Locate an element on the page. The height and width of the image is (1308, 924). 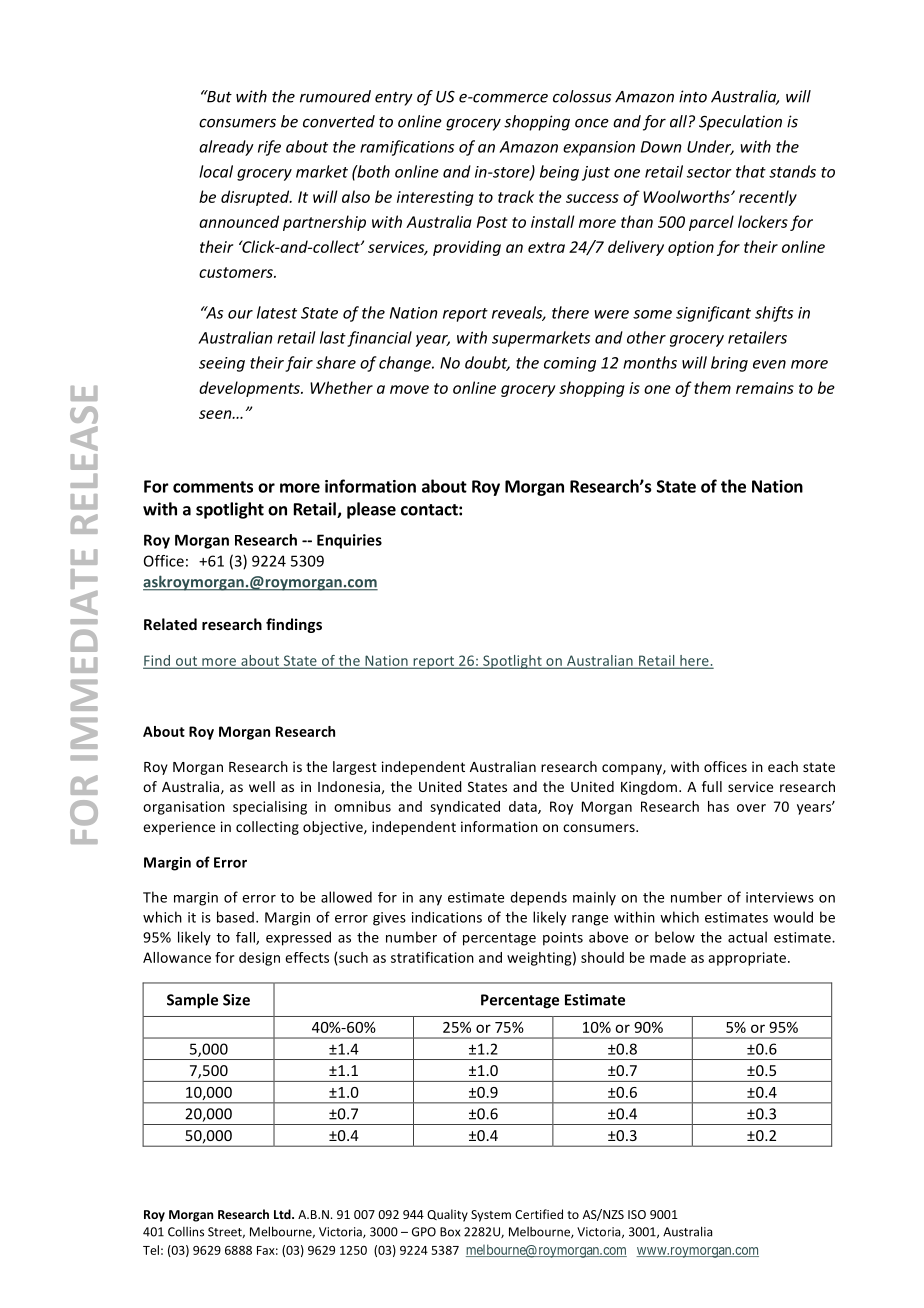
has is located at coordinates (718, 806).
